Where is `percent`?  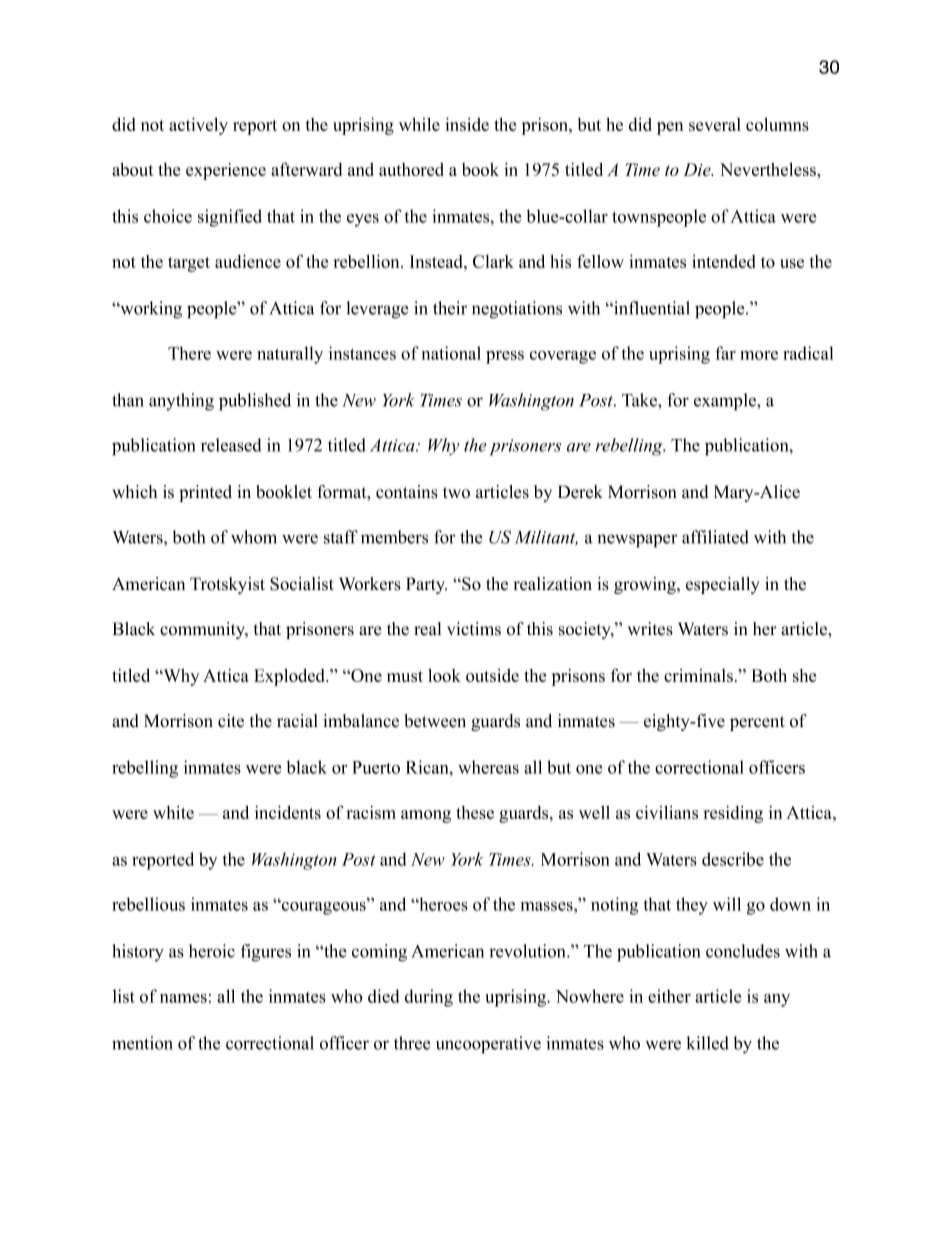 percent is located at coordinates (757, 723).
